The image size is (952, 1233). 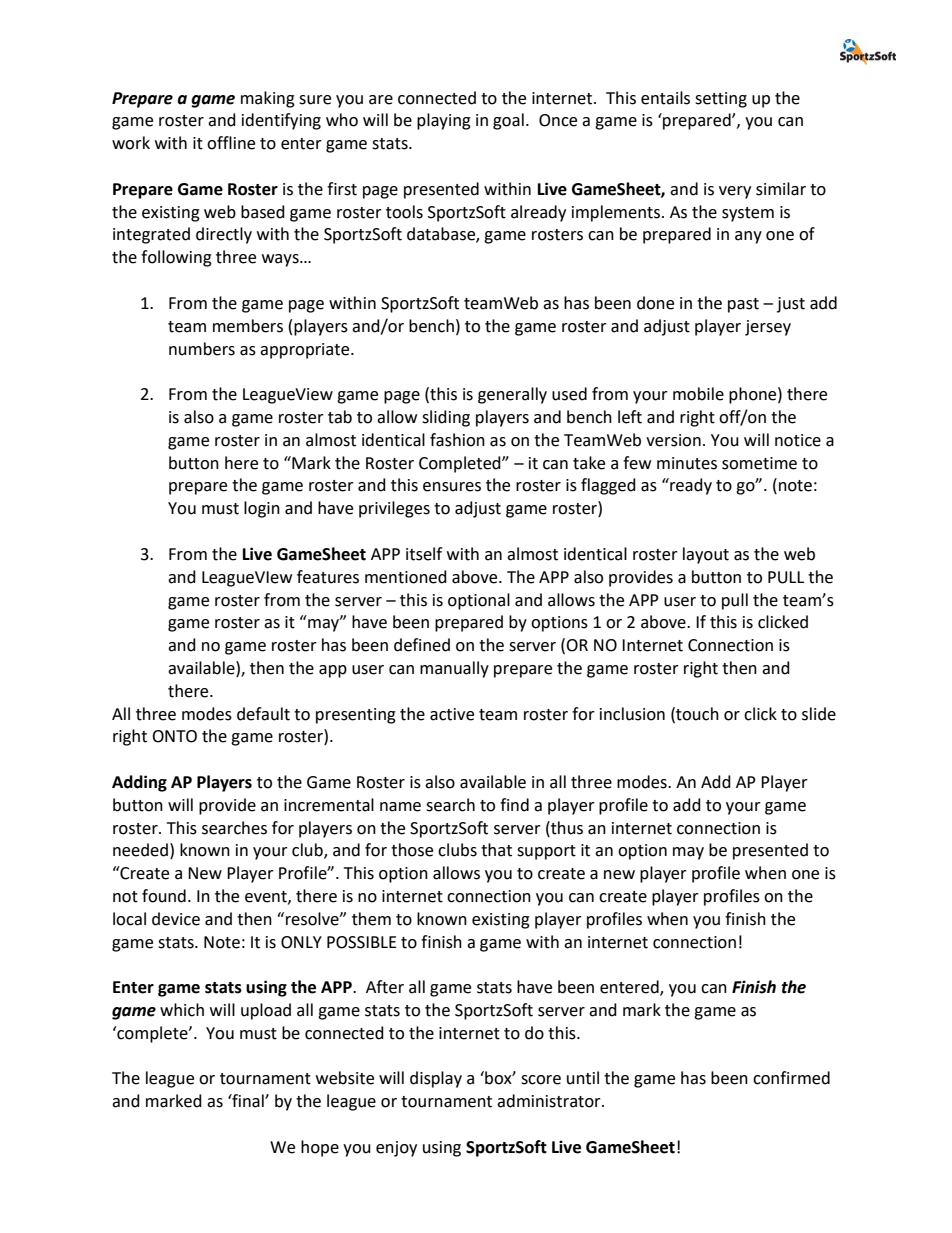 What do you see at coordinates (320, 1148) in the document?
I see `hope` at bounding box center [320, 1148].
